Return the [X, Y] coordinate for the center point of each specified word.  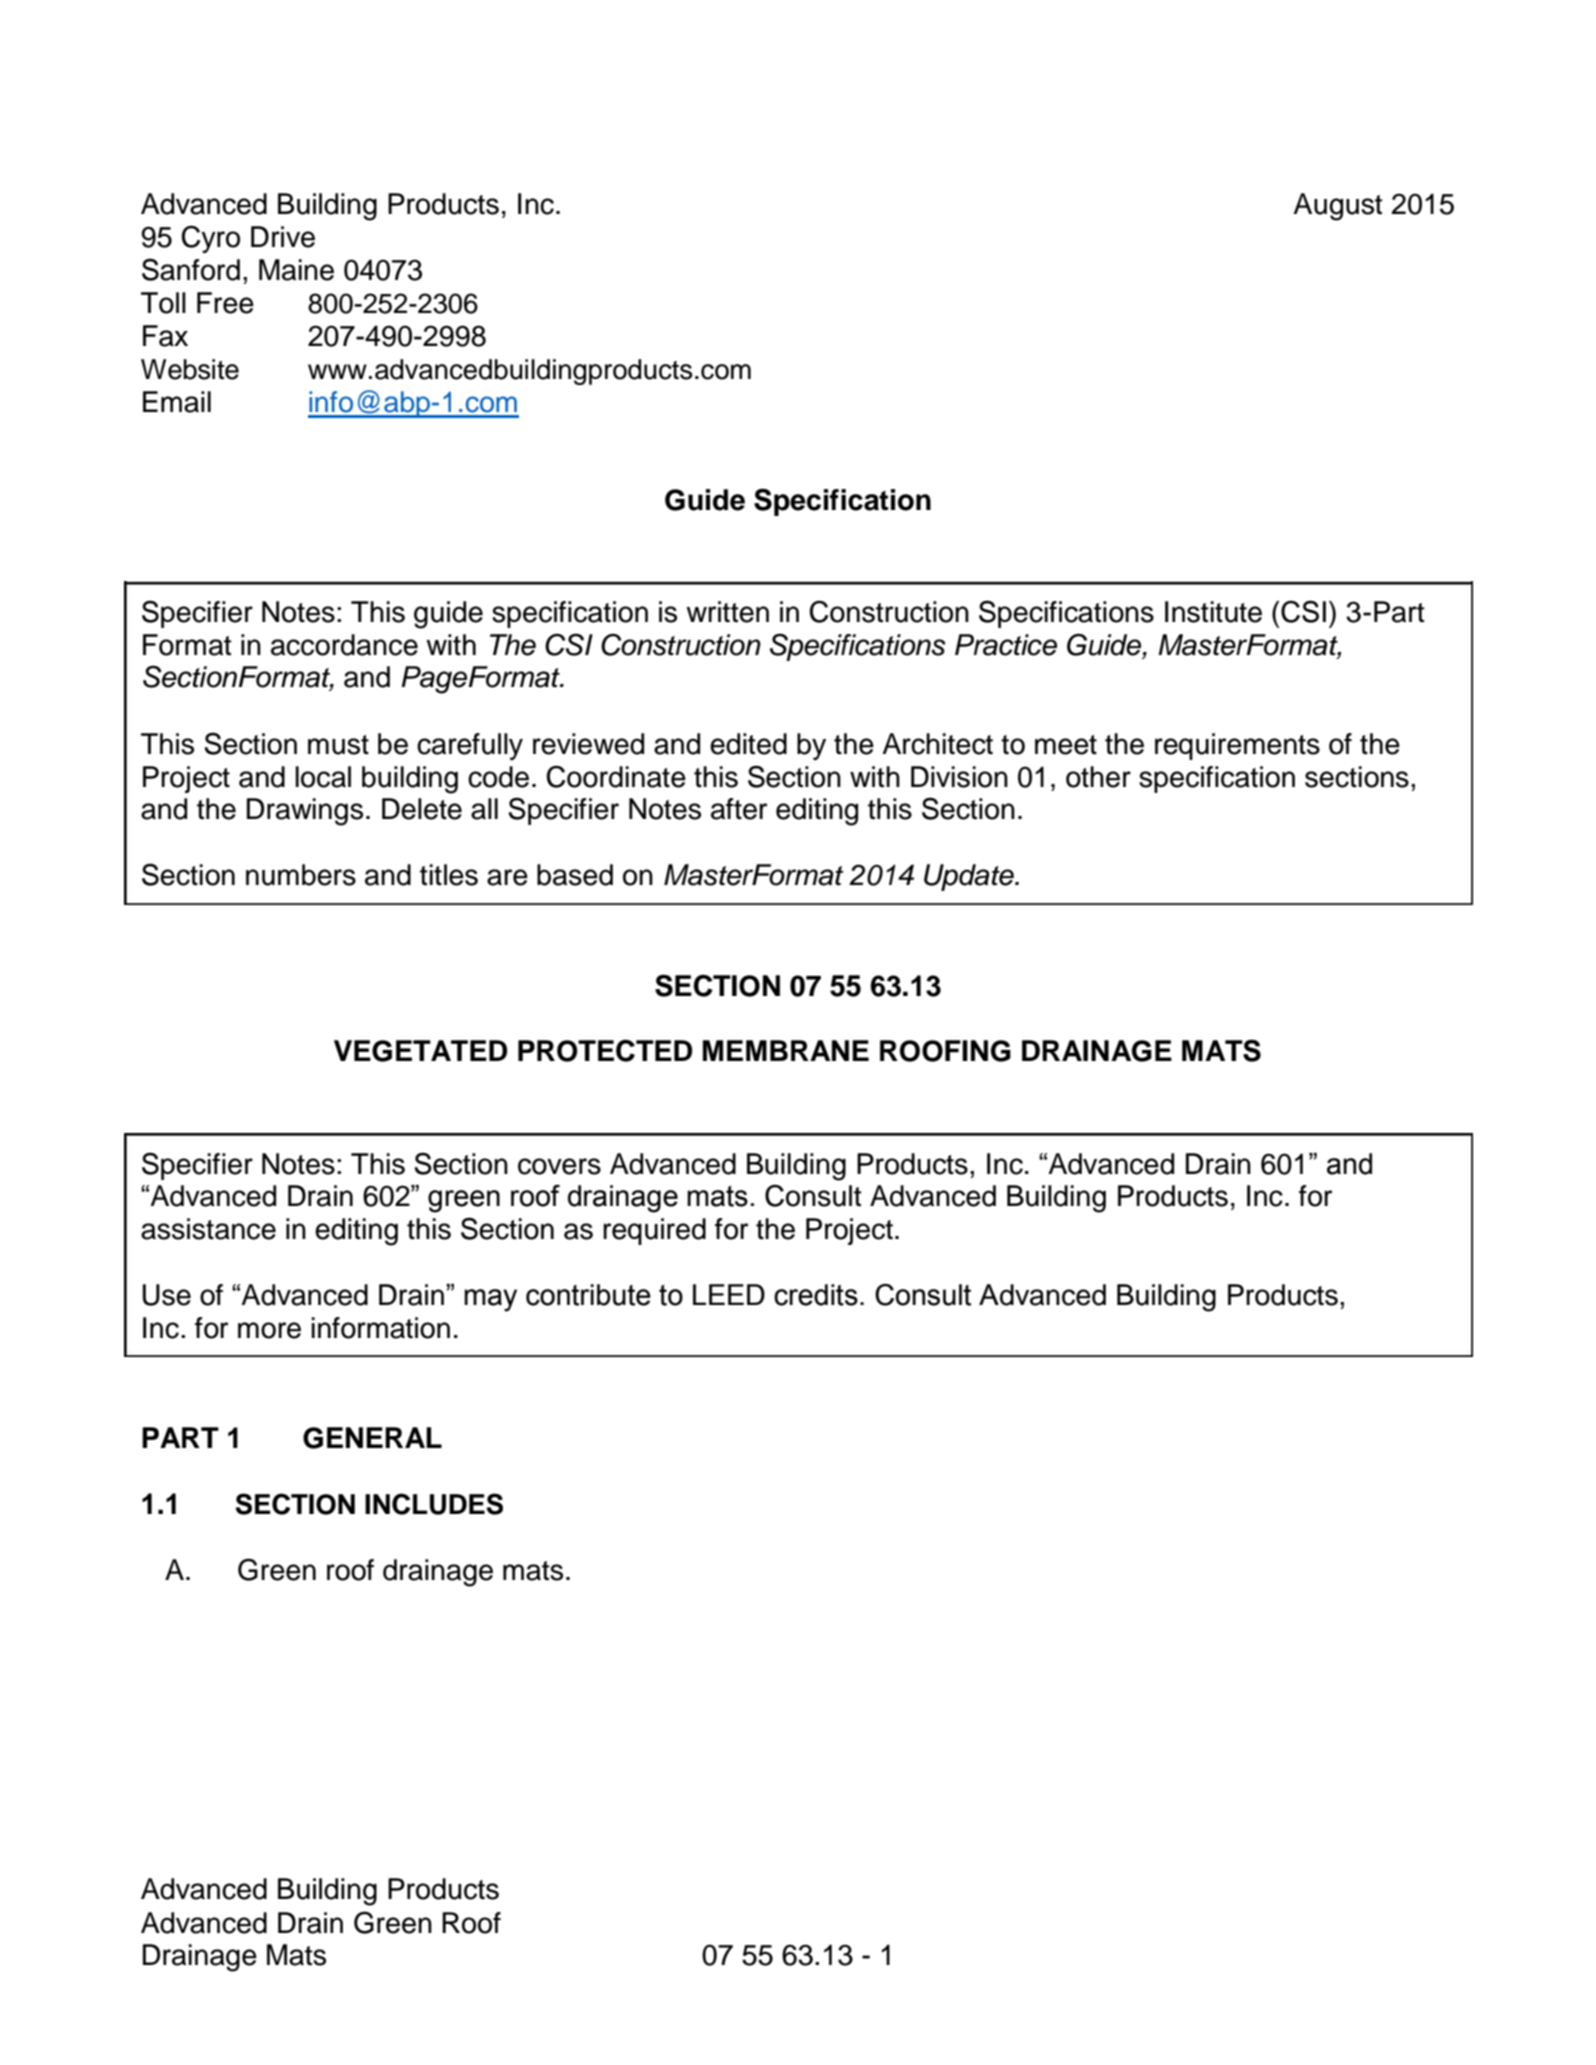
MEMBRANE [786, 1050]
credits [816, 1295]
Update [970, 877]
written [727, 612]
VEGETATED [420, 1051]
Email [177, 402]
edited [748, 744]
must [338, 745]
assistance [208, 1229]
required [654, 1231]
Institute [1213, 612]
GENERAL [372, 1438]
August [1338, 207]
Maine [296, 270]
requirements [1237, 746]
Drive [283, 237]
